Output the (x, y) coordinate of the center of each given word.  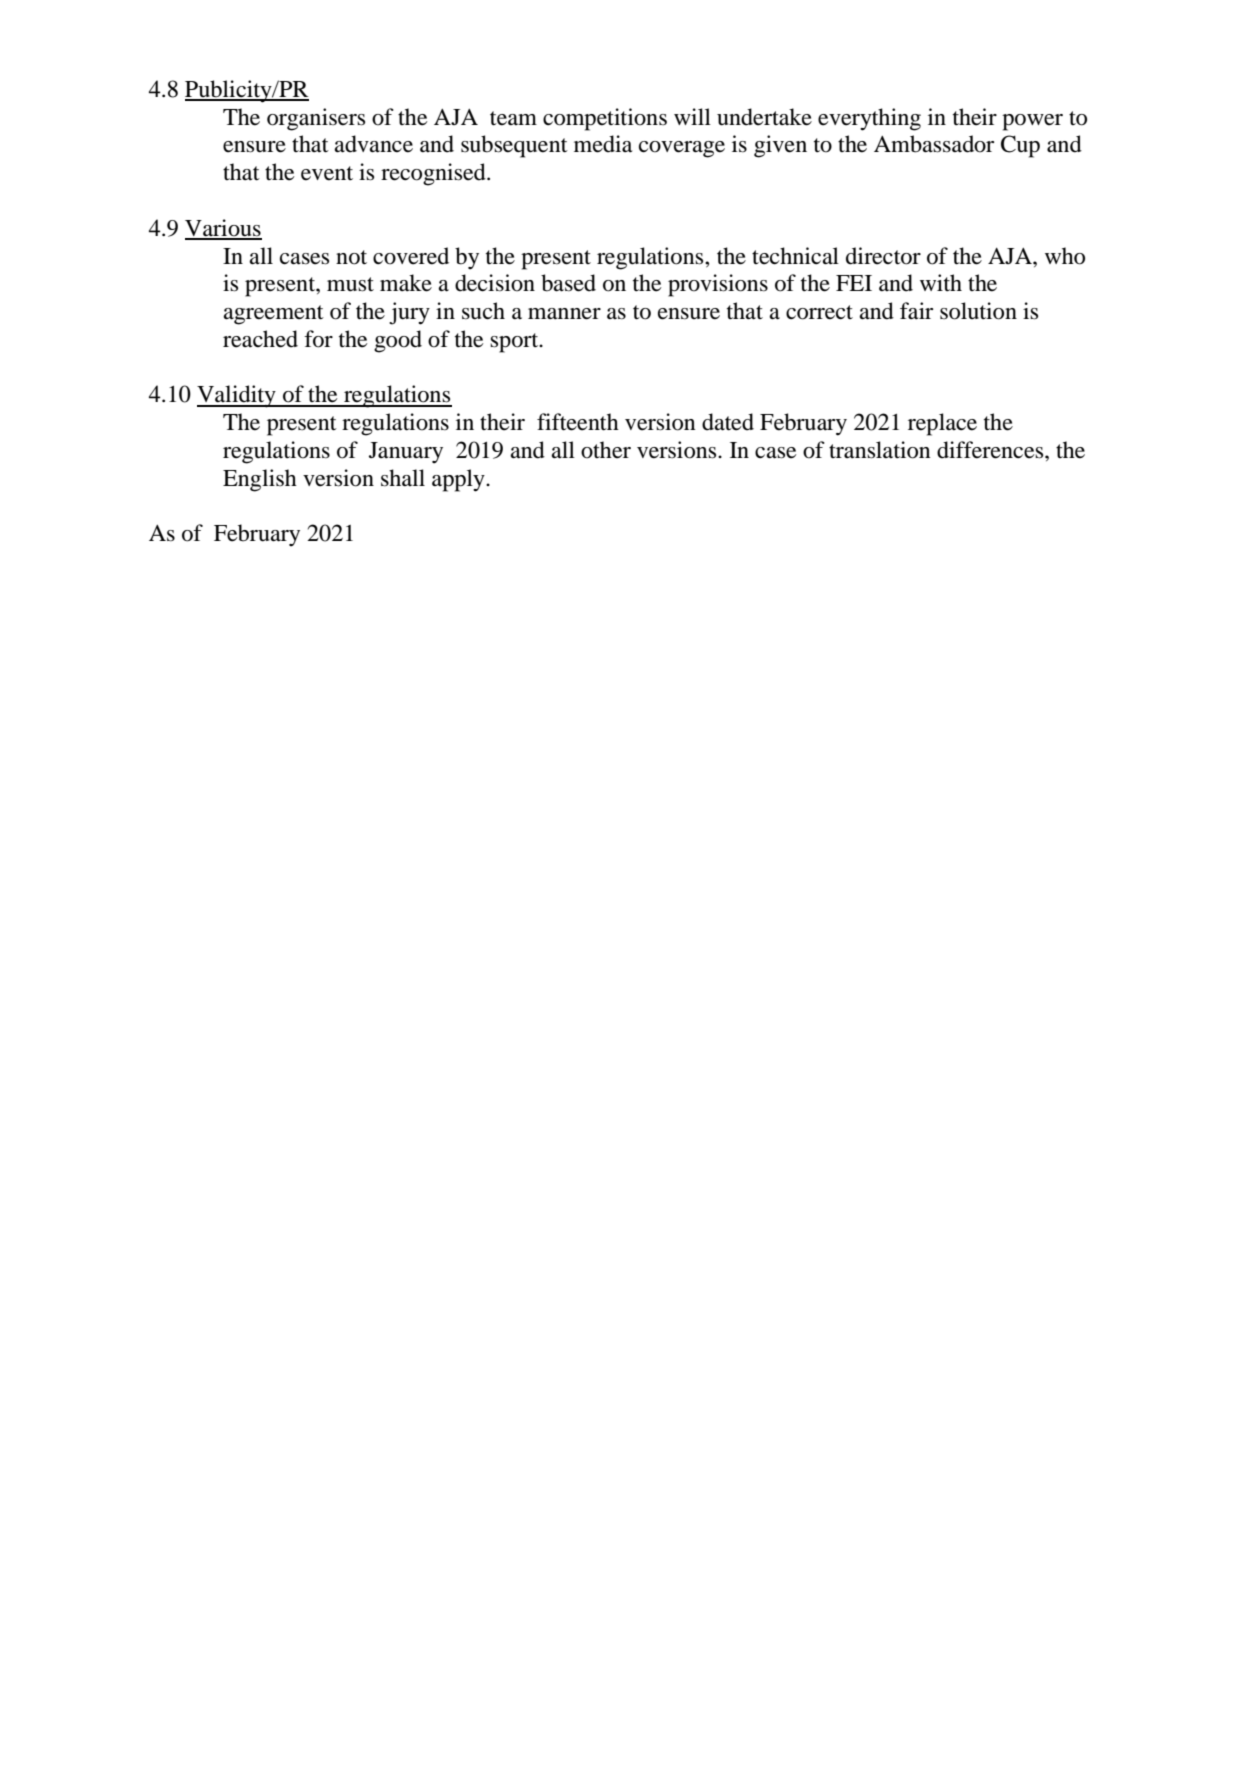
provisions (718, 285)
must (350, 284)
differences (991, 450)
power (1032, 122)
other (606, 450)
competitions (605, 119)
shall (403, 478)
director (883, 256)
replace (942, 424)
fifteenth (578, 422)
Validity (237, 396)
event (327, 173)
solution (978, 311)
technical (795, 256)
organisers (316, 119)
